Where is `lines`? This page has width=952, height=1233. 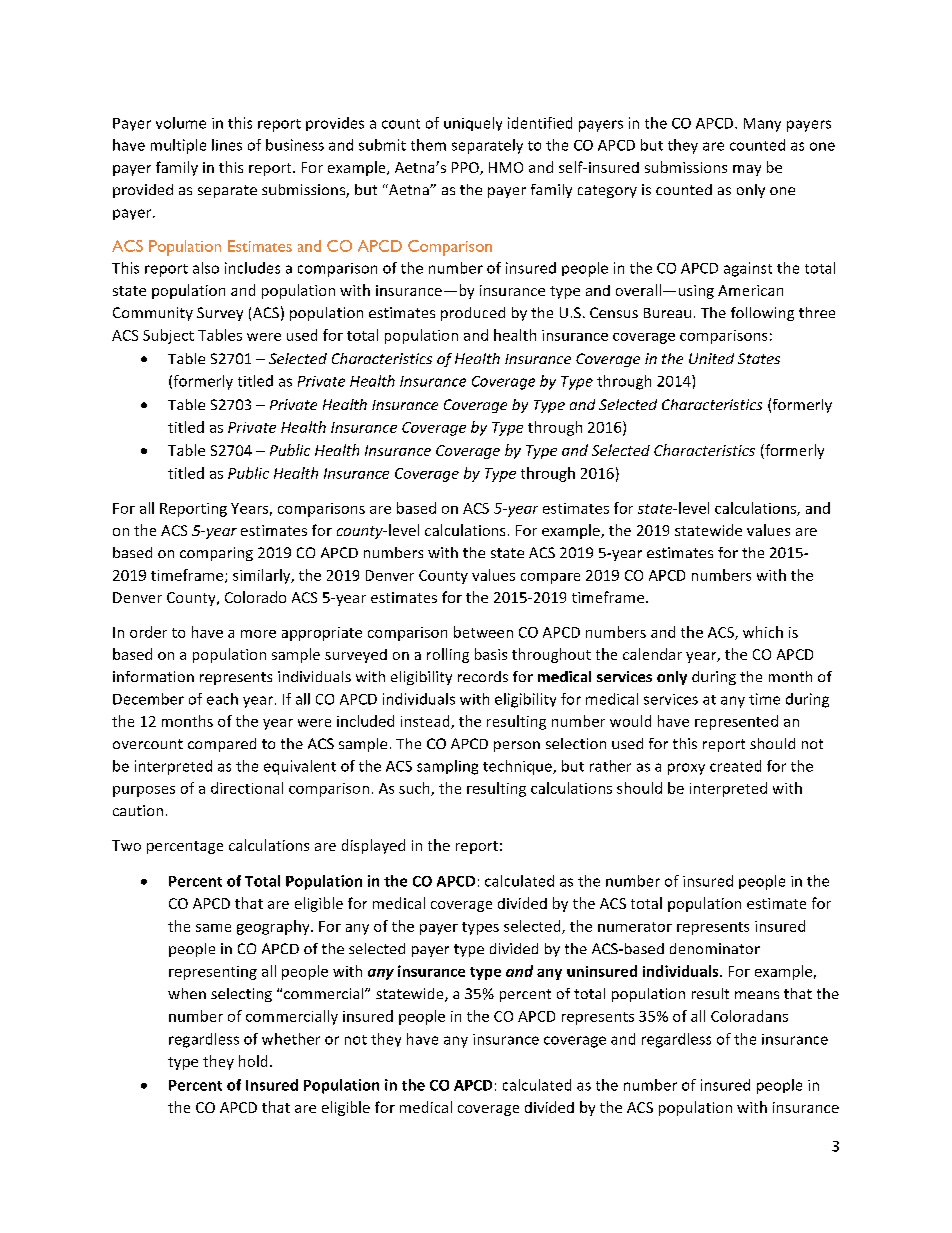 lines is located at coordinates (227, 145).
